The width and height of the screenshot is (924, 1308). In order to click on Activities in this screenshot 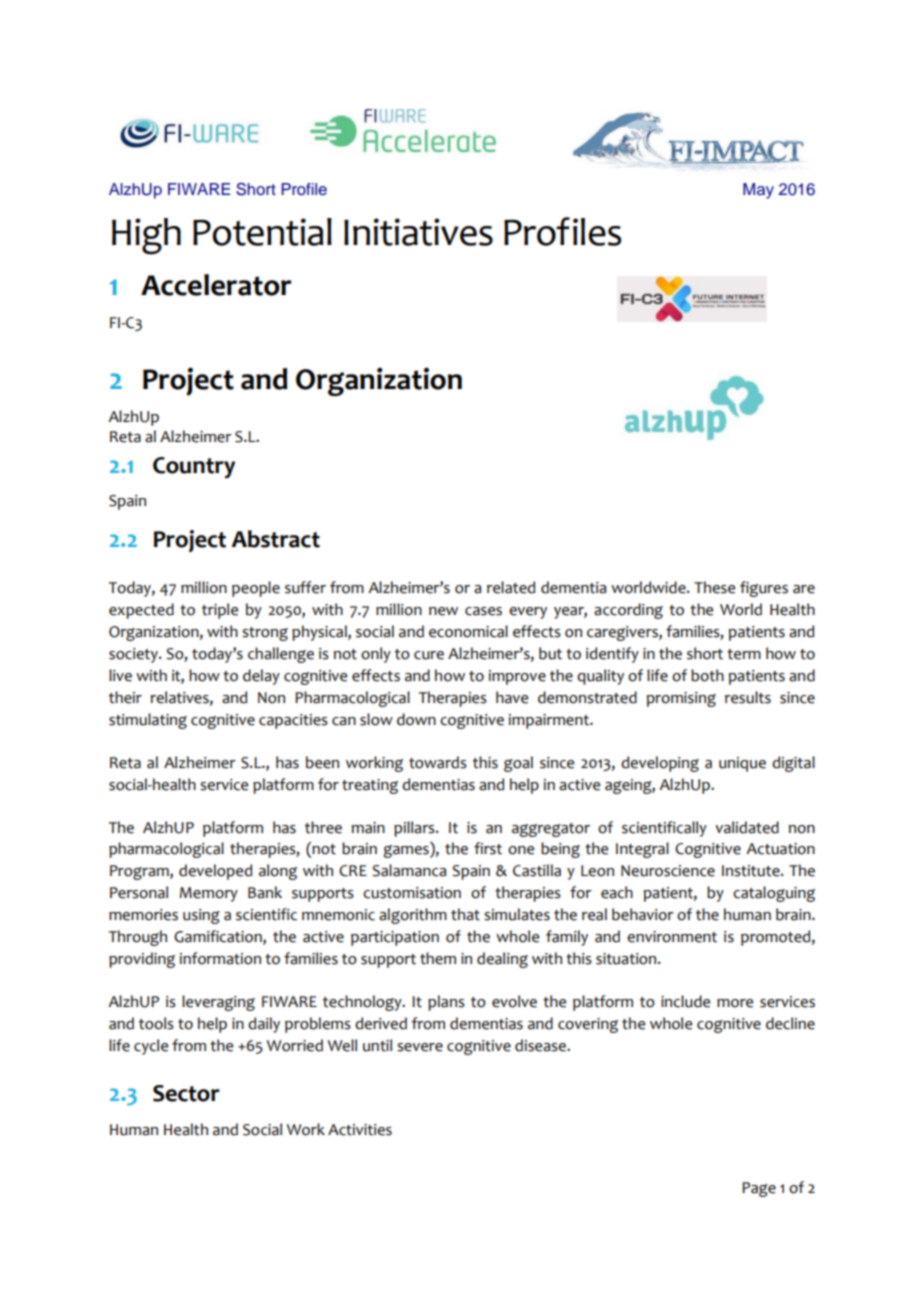, I will do `click(360, 1130)`.
